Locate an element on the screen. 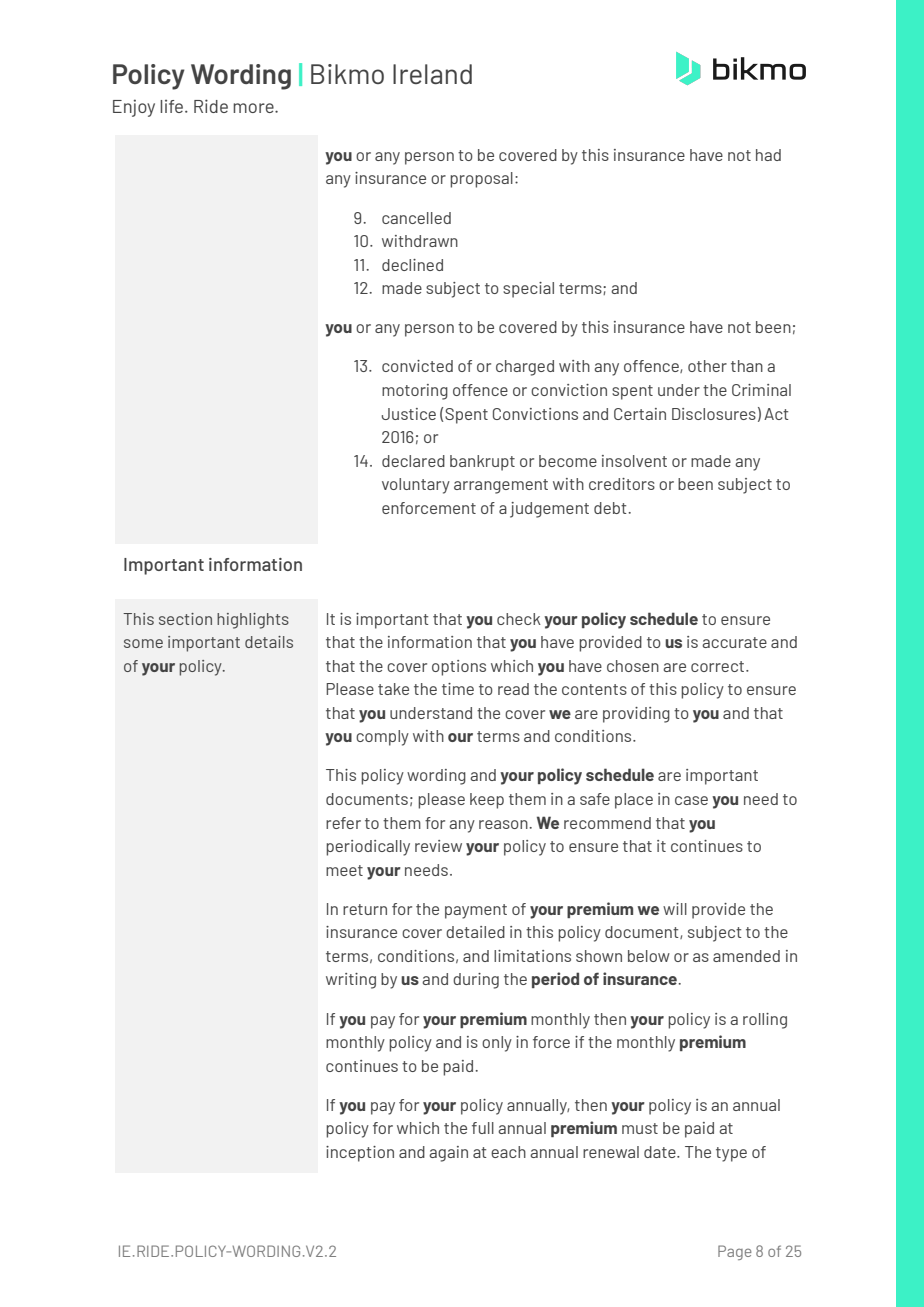 The width and height of the screenshot is (924, 1307). had is located at coordinates (768, 155).
